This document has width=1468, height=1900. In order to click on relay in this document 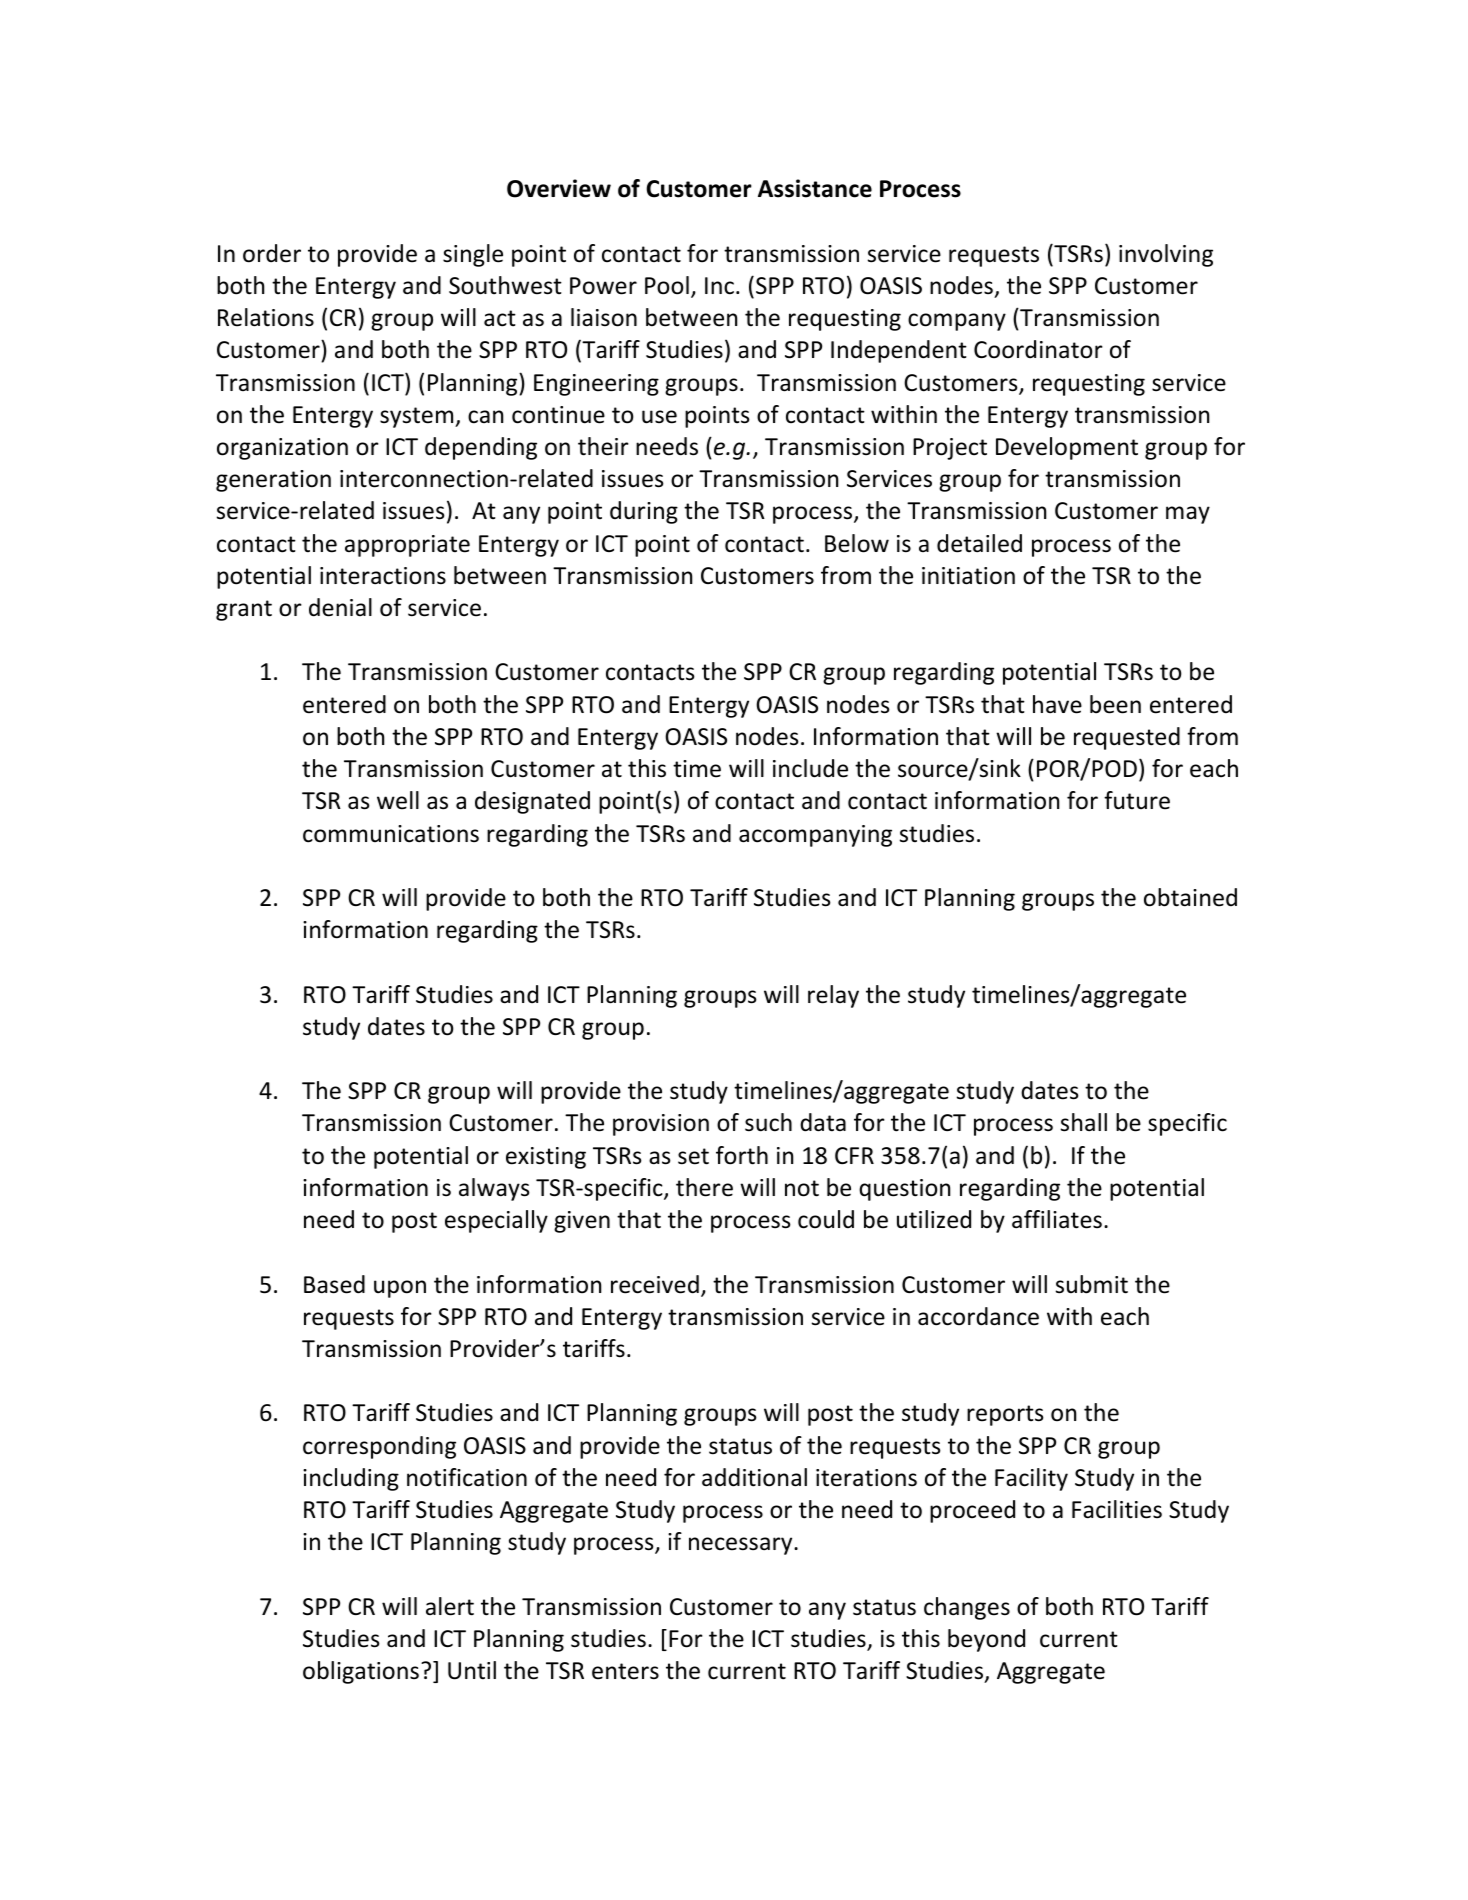, I will do `click(833, 996)`.
